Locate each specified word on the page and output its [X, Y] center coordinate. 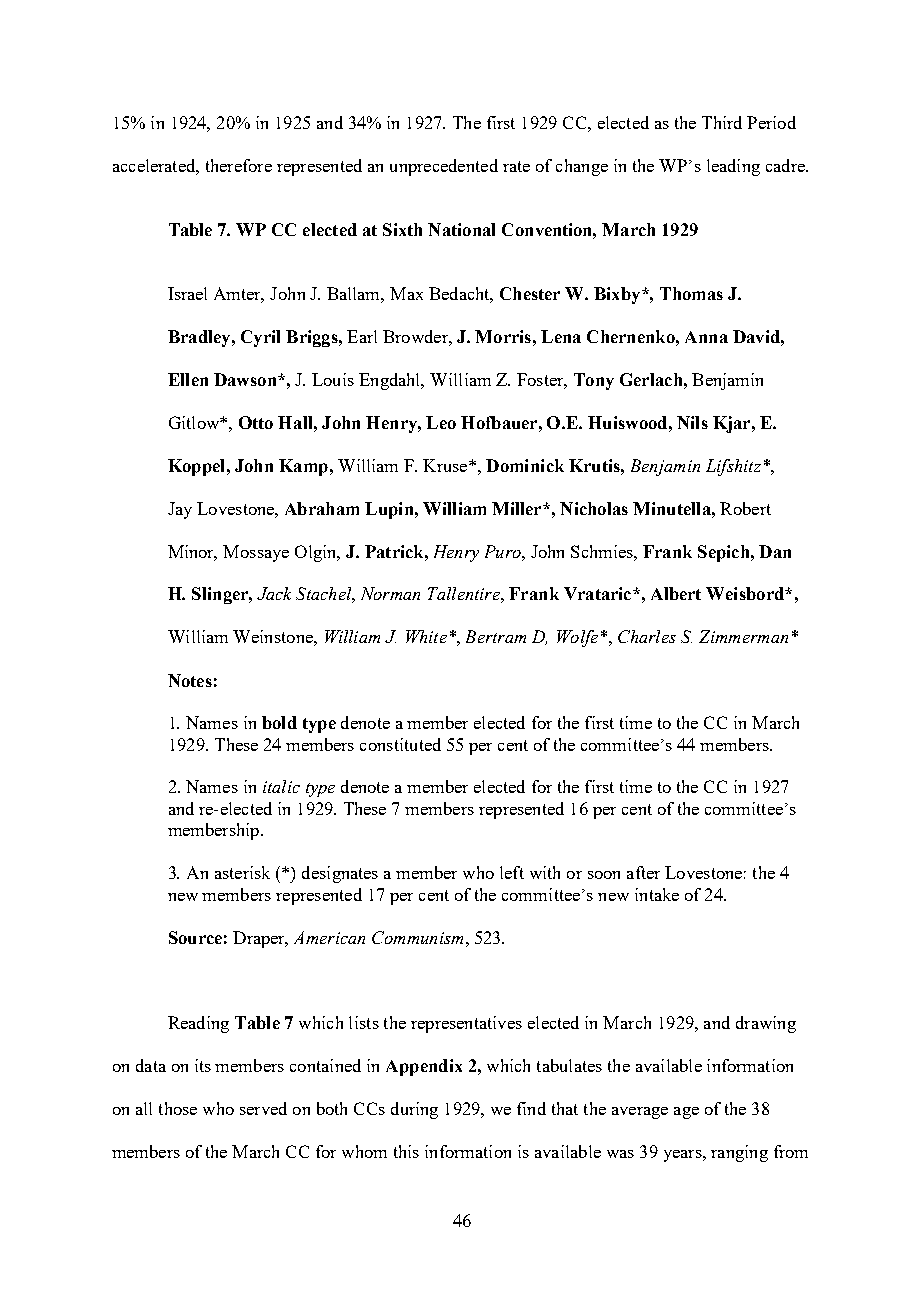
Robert [745, 508]
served [263, 1108]
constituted [400, 744]
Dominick [525, 465]
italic [281, 786]
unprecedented [444, 167]
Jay [180, 510]
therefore [239, 165]
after [643, 872]
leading [733, 167]
